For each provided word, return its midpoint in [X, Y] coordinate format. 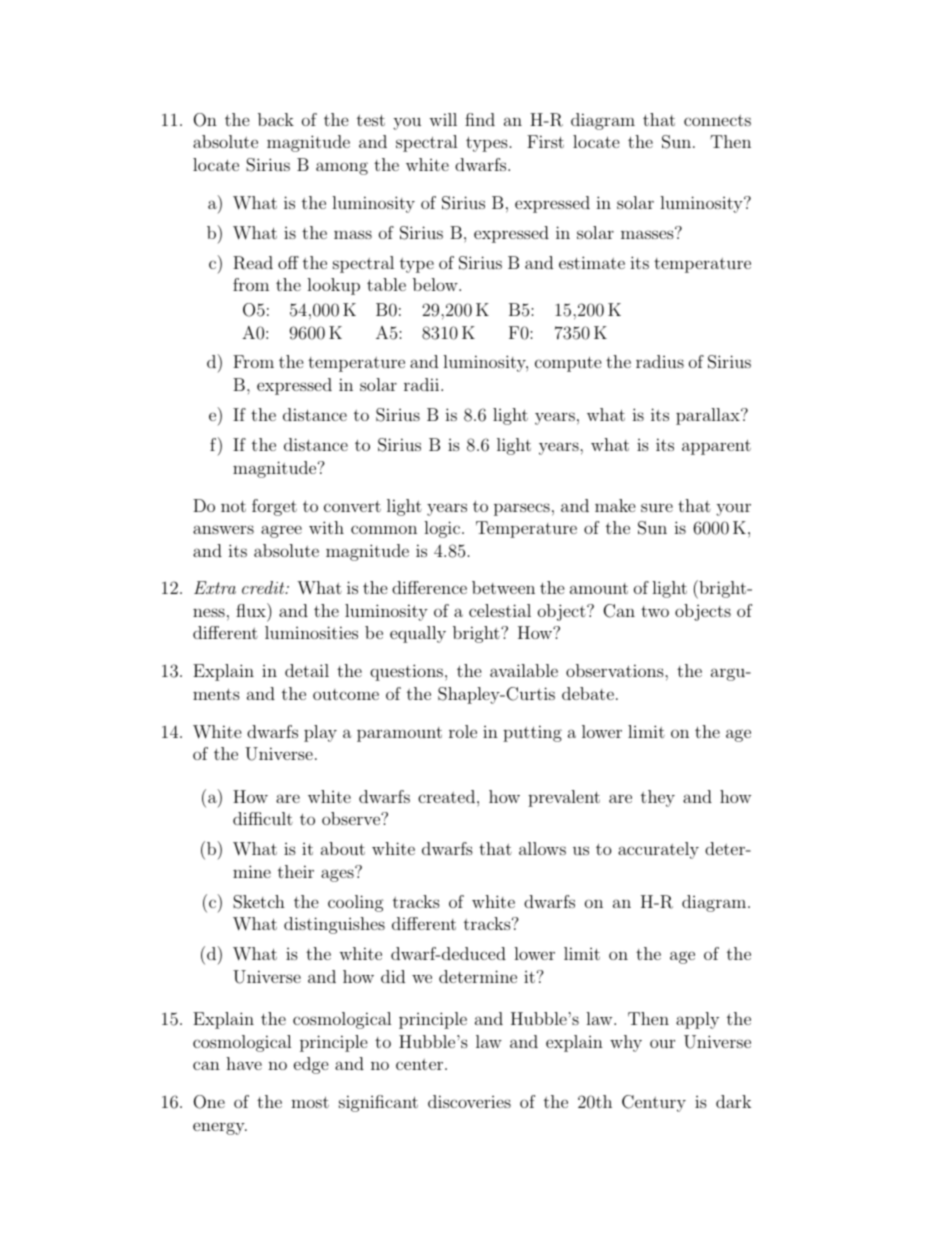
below [436, 284]
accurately [658, 850]
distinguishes [334, 925]
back [276, 119]
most [310, 1102]
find [480, 119]
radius [660, 361]
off [288, 262]
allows [542, 848]
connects [717, 120]
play [320, 733]
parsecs [522, 509]
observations [616, 670]
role [463, 731]
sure [657, 507]
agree [281, 531]
